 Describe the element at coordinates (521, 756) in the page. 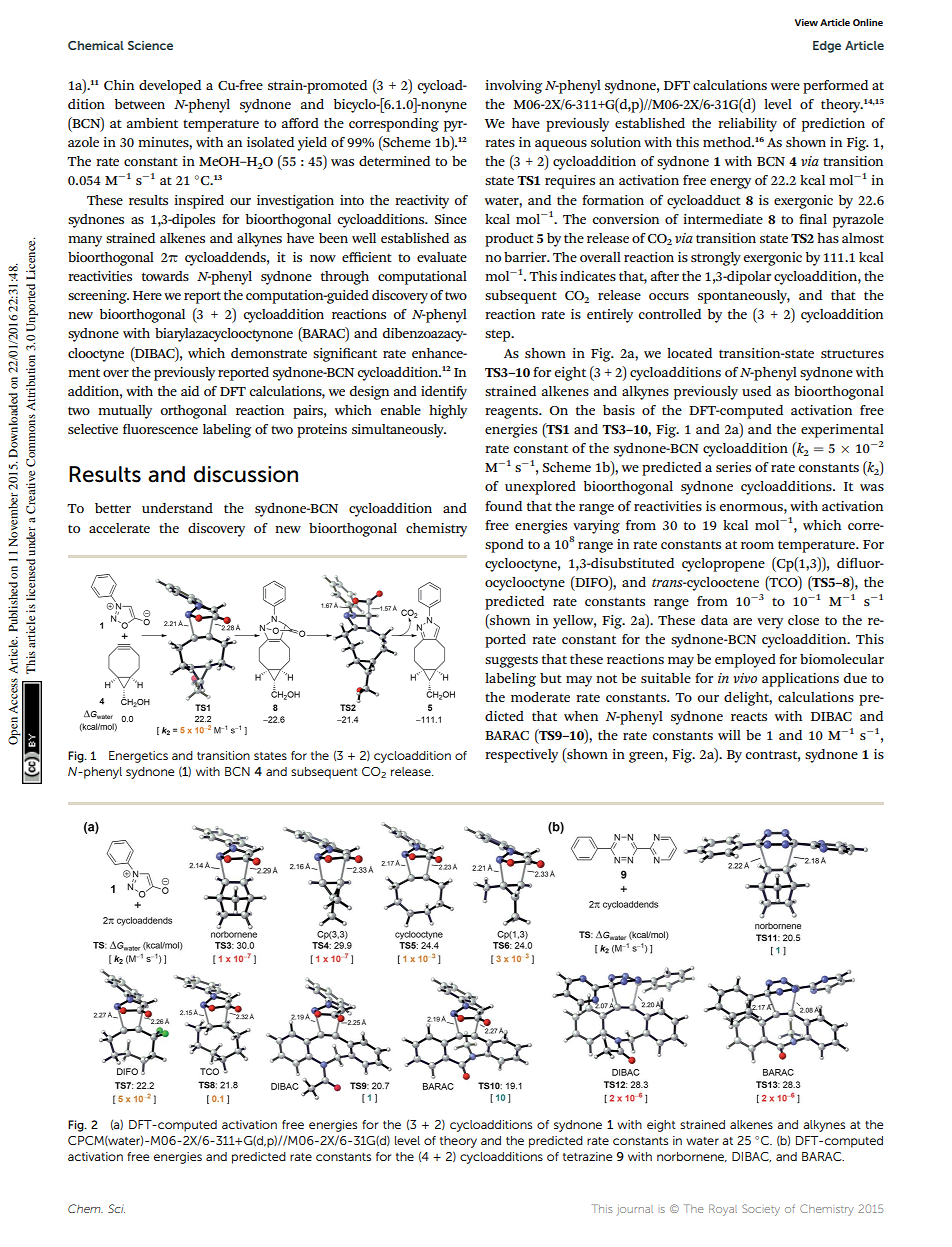

I see `respectively` at that location.
